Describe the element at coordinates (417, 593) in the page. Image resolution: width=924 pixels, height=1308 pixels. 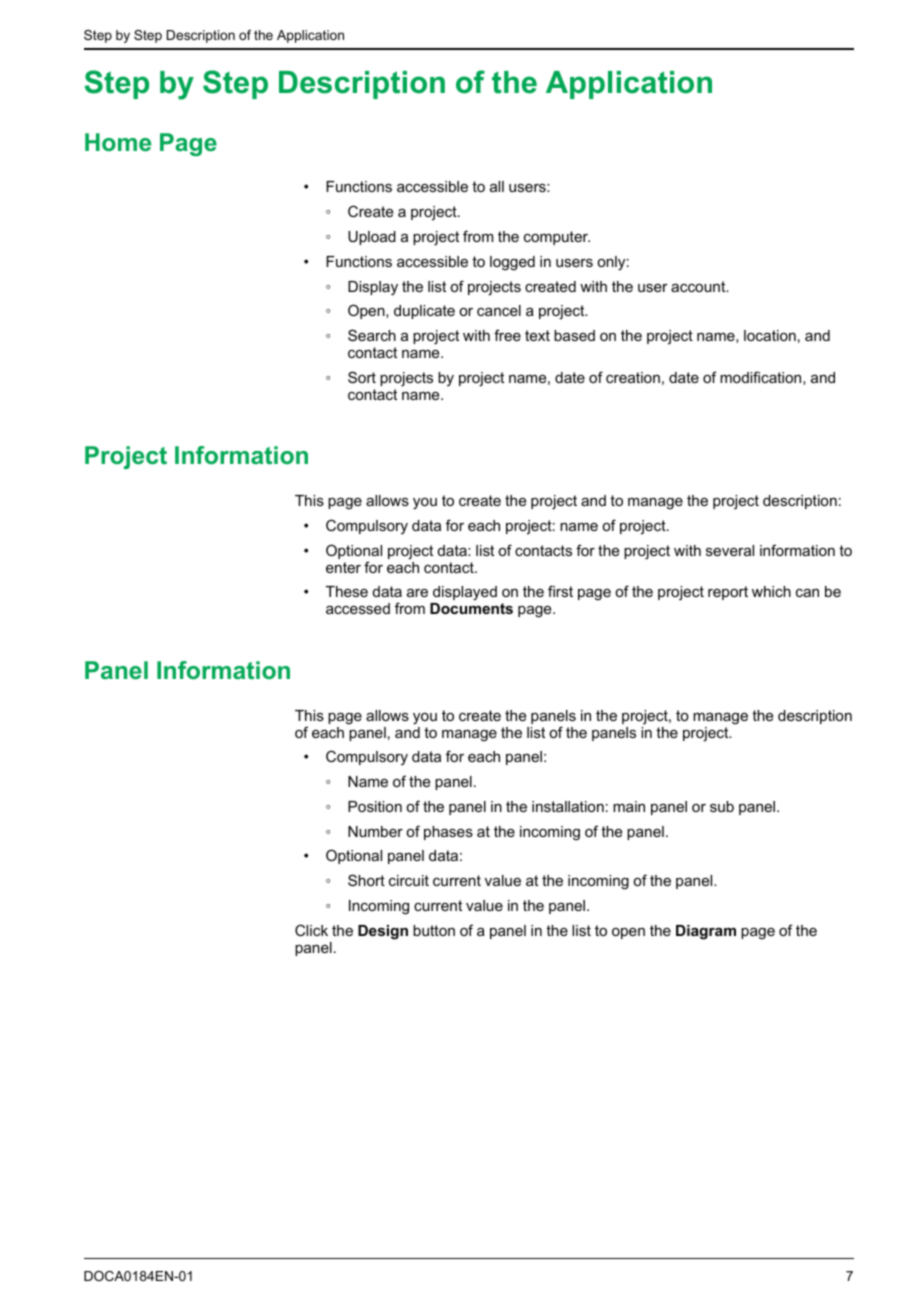
I see `are` at that location.
